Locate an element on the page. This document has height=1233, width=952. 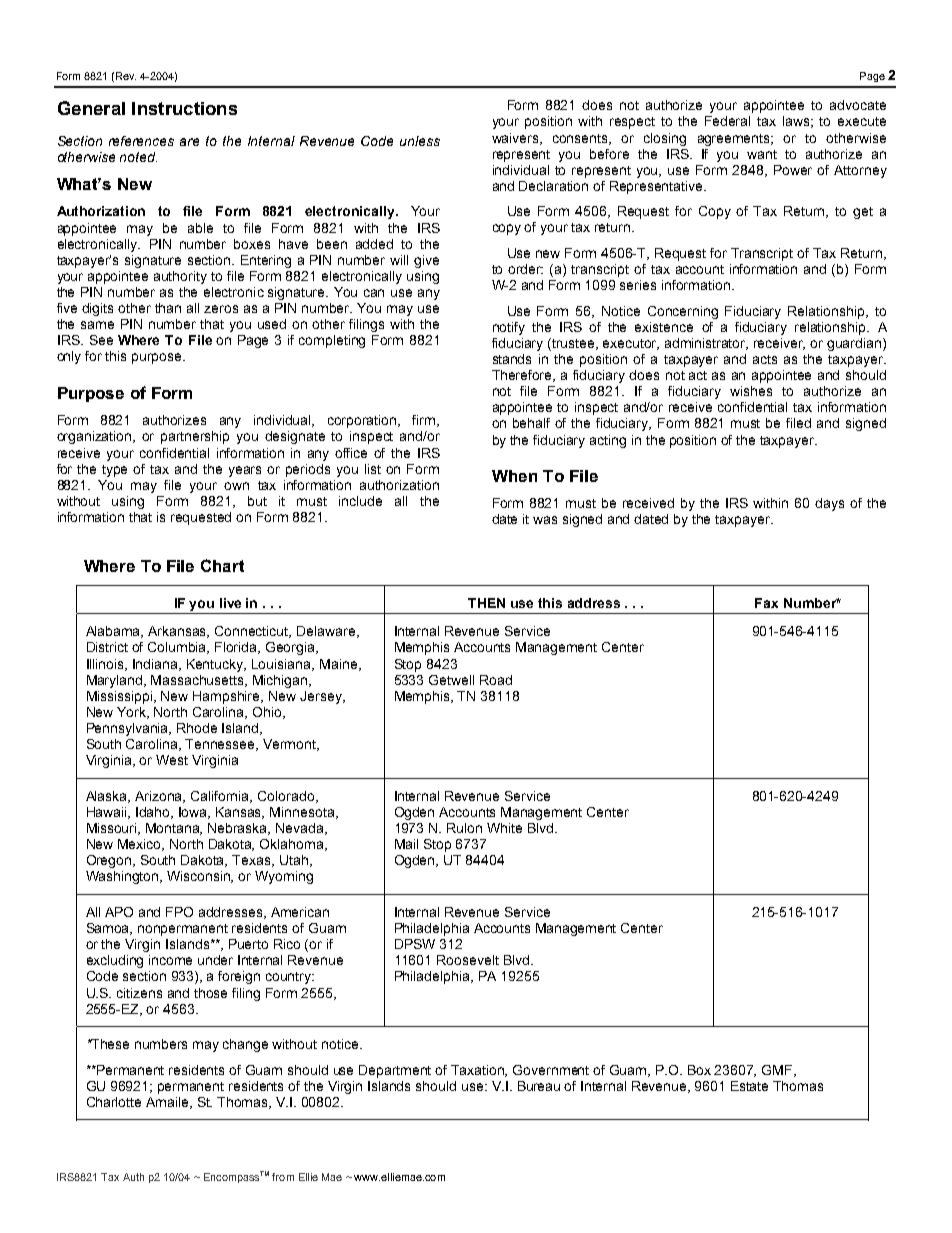
Fax is located at coordinates (766, 603).
